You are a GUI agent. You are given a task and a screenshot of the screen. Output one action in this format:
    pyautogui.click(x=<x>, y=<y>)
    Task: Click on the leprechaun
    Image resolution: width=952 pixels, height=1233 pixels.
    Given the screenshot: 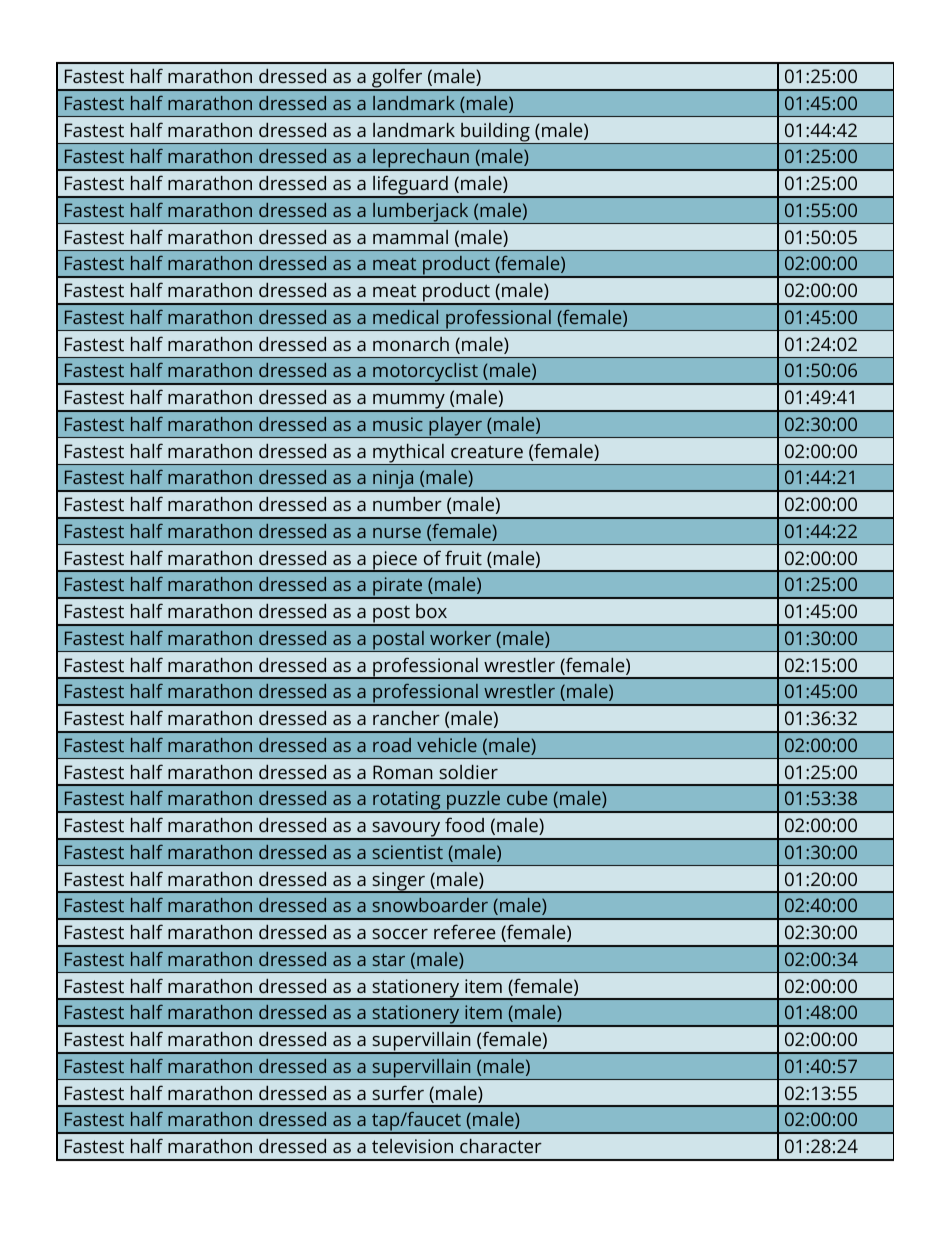 What is the action you would take?
    pyautogui.click(x=421, y=159)
